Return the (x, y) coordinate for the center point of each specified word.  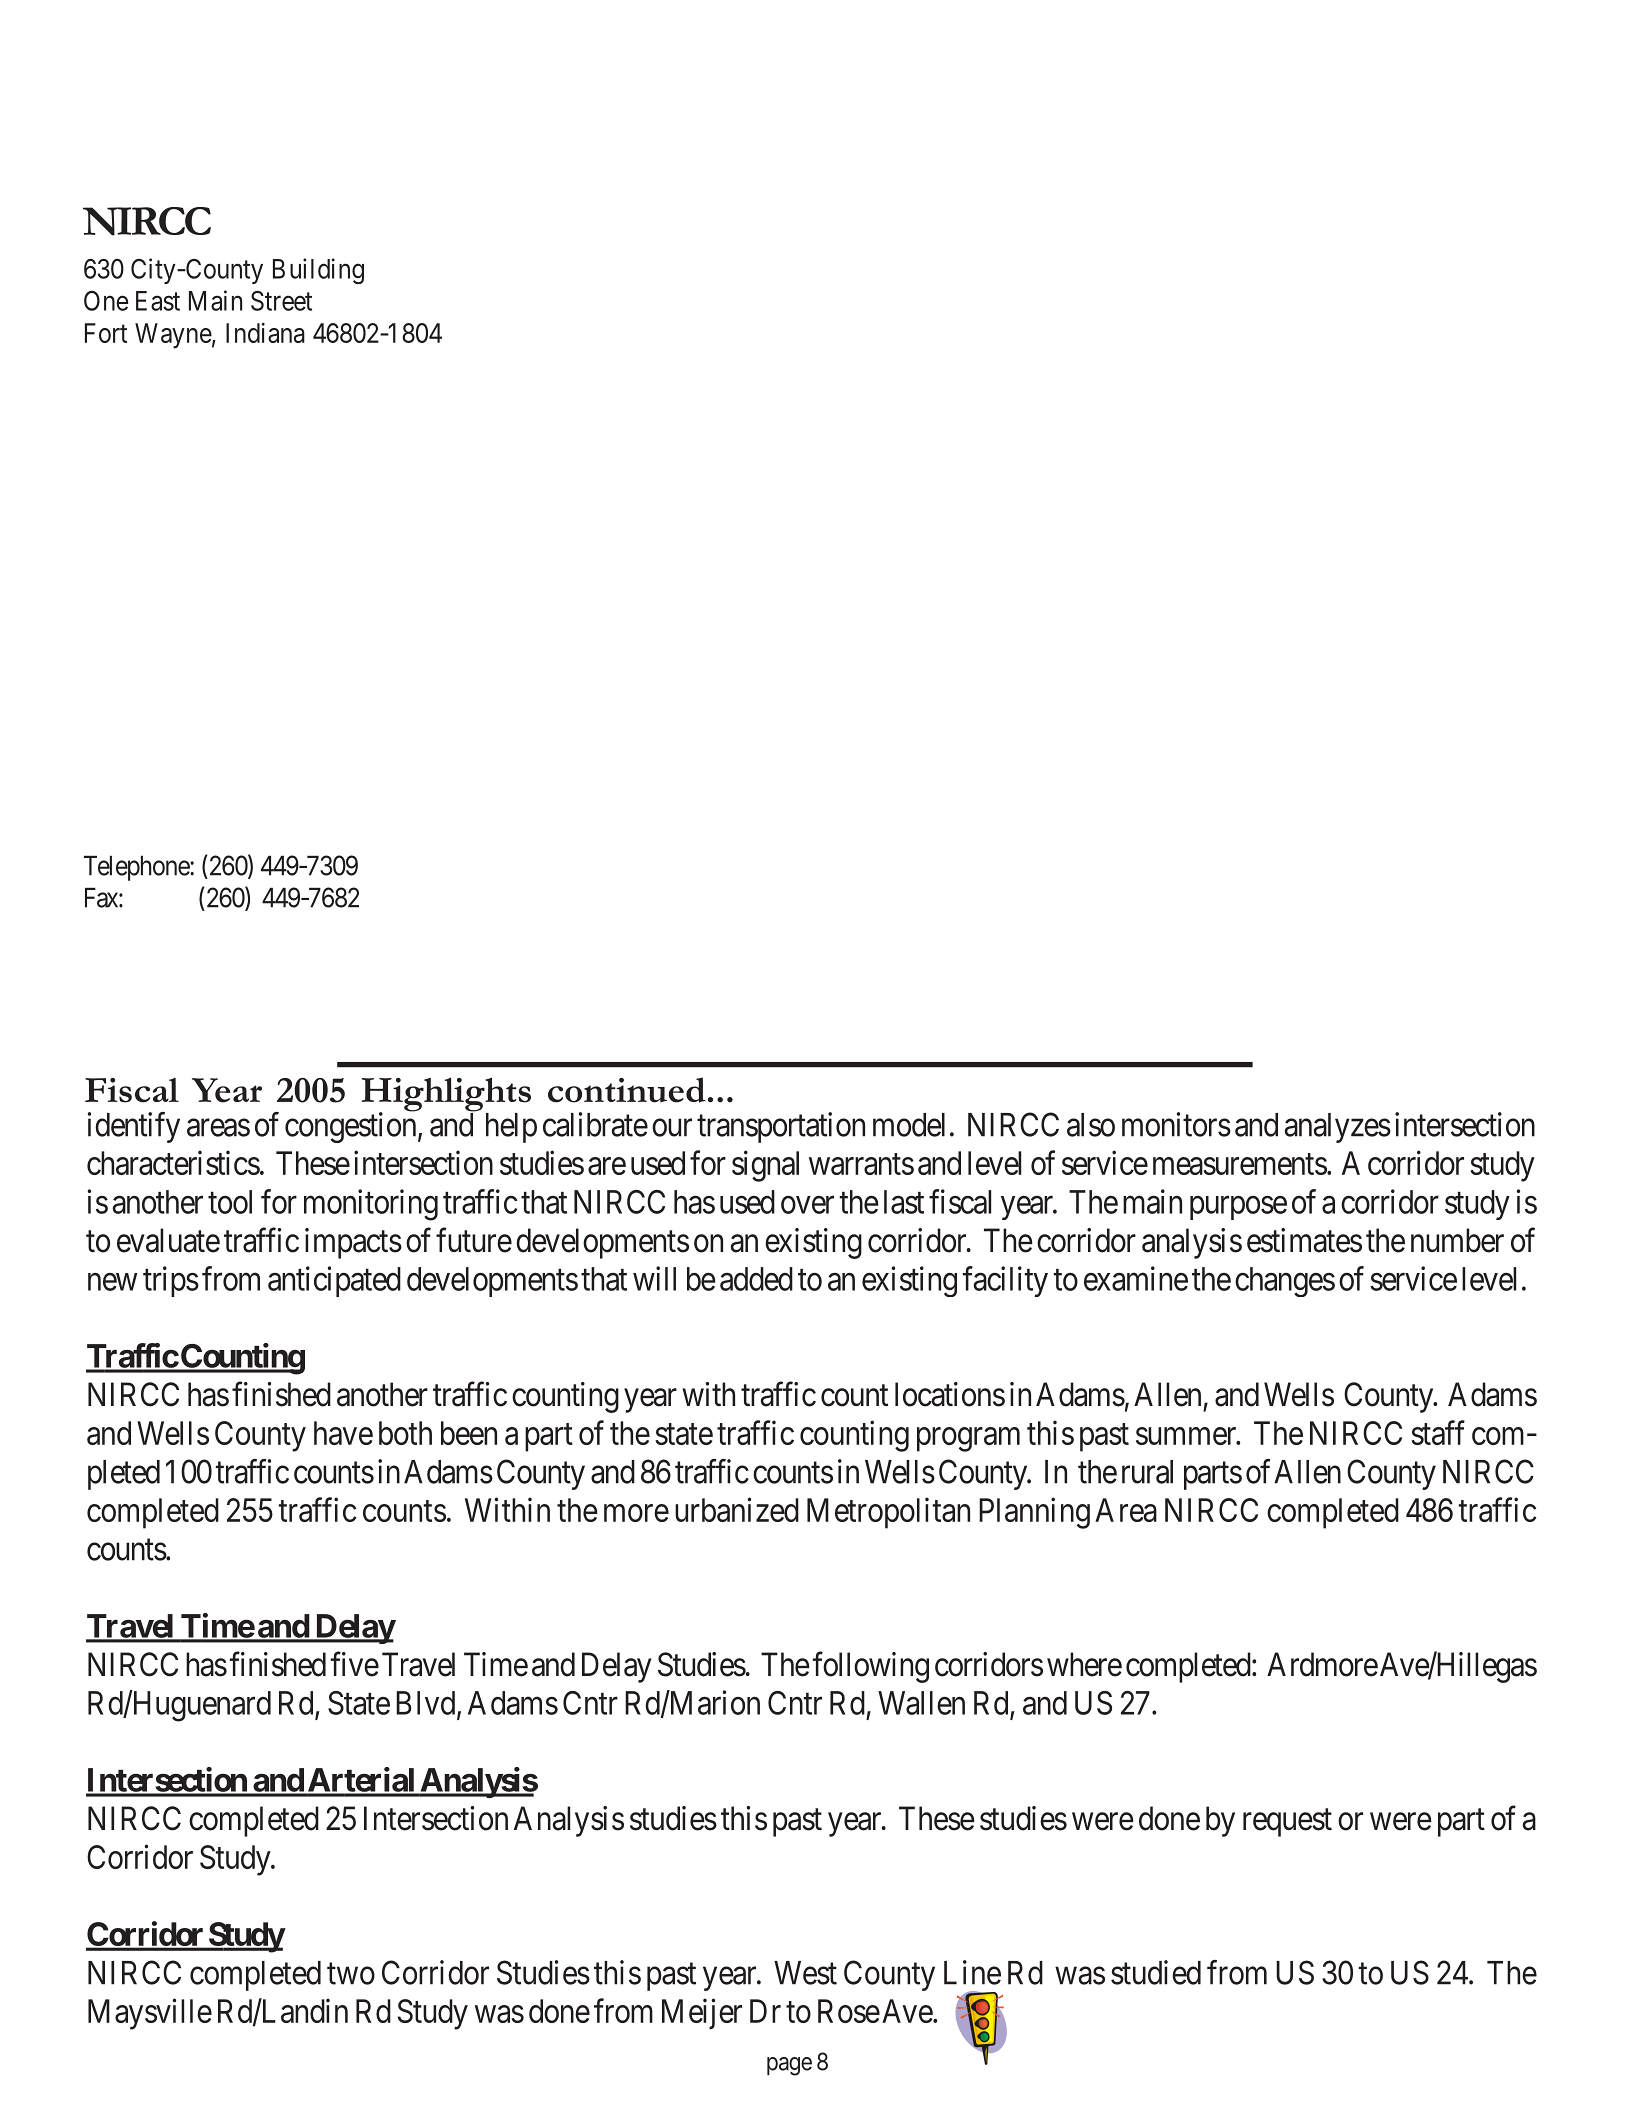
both (405, 1433)
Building (318, 271)
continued (627, 1090)
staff (1438, 1432)
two (351, 1974)
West (805, 1973)
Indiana (265, 333)
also (1091, 1125)
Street (281, 301)
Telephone (137, 868)
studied (1156, 1972)
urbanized (737, 1509)
